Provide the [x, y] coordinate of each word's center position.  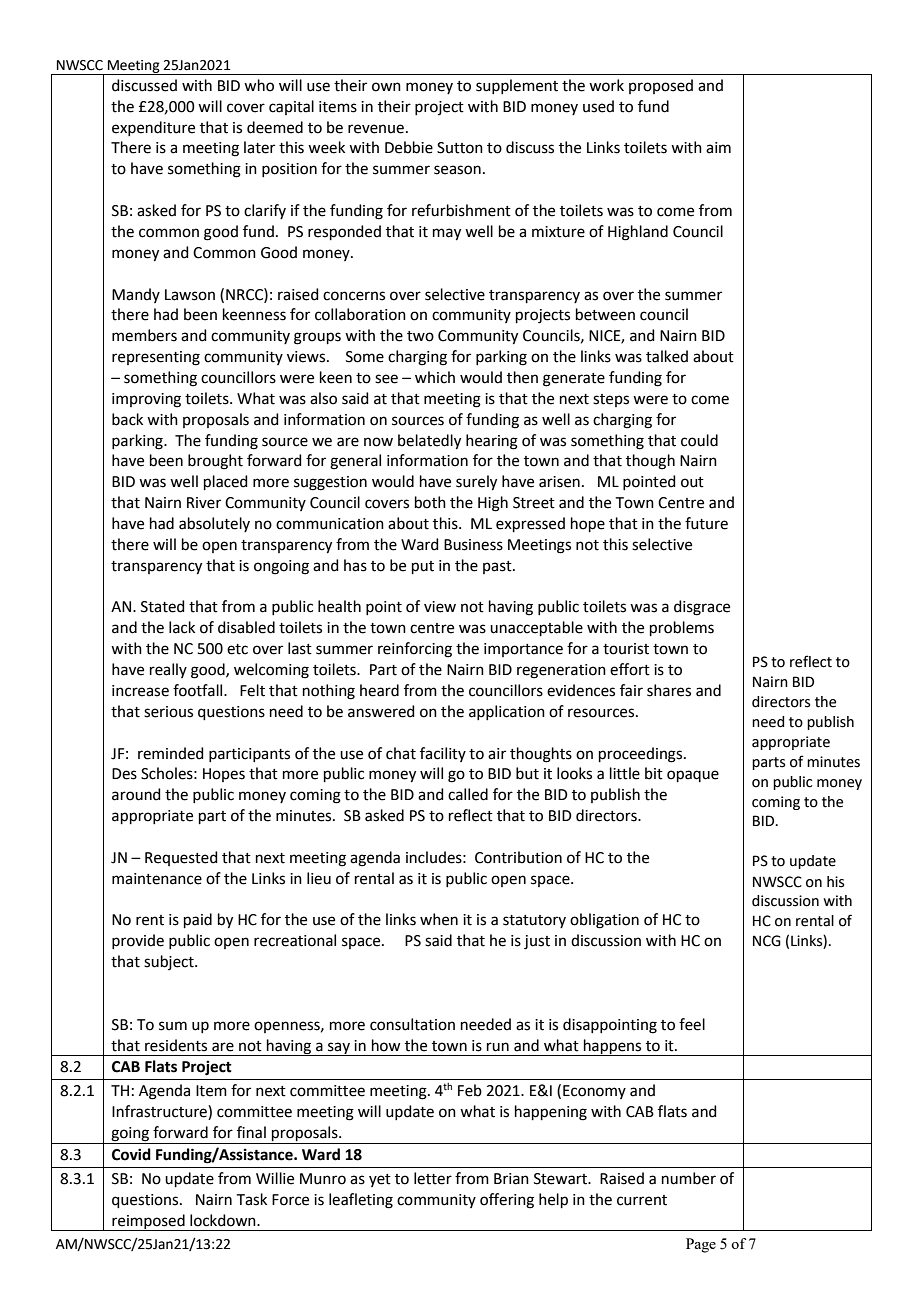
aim [718, 148]
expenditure [153, 128]
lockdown [224, 1220]
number [689, 1178]
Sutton [460, 148]
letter [433, 1178]
